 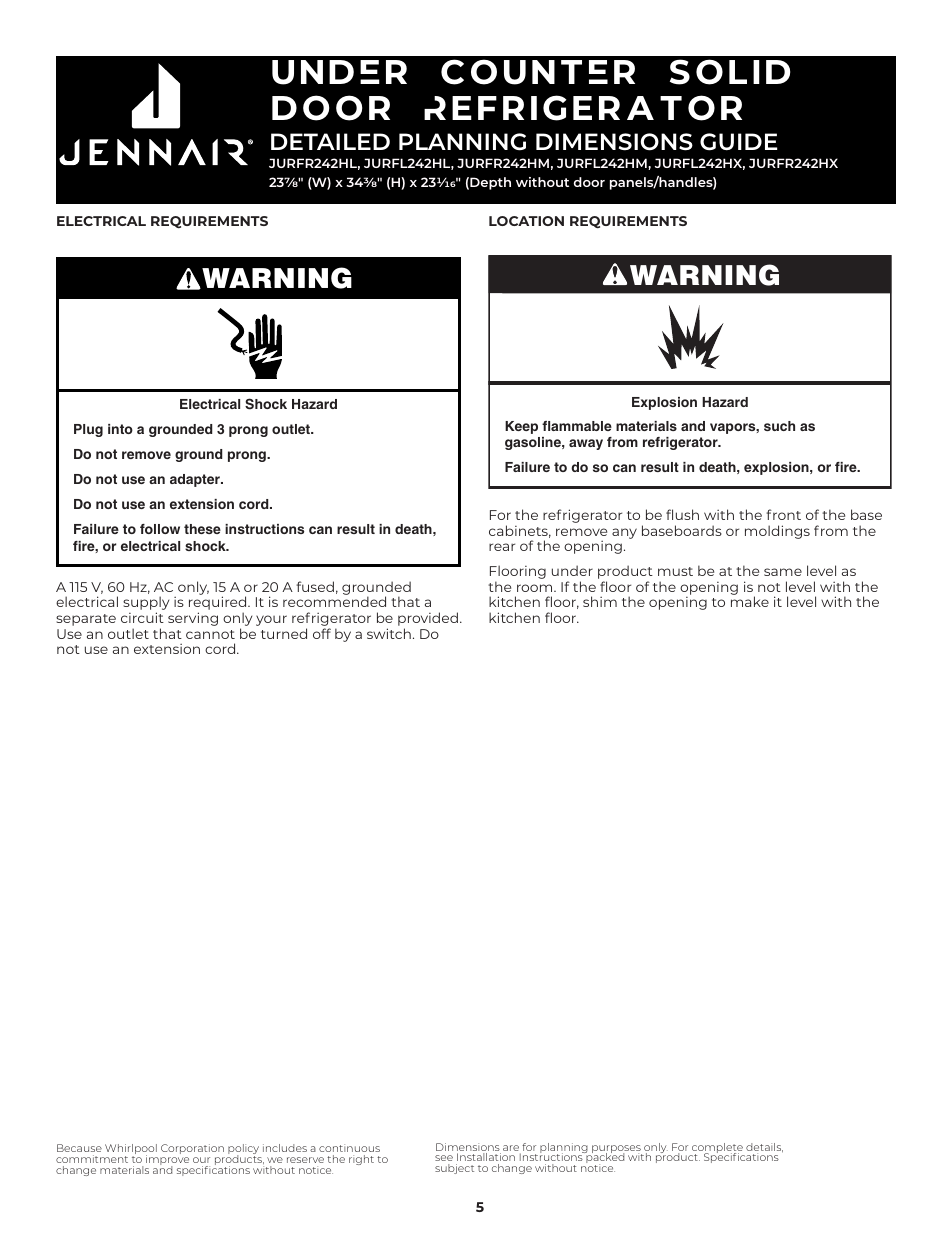 What do you see at coordinates (682, 514) in the page?
I see `flush` at bounding box center [682, 514].
